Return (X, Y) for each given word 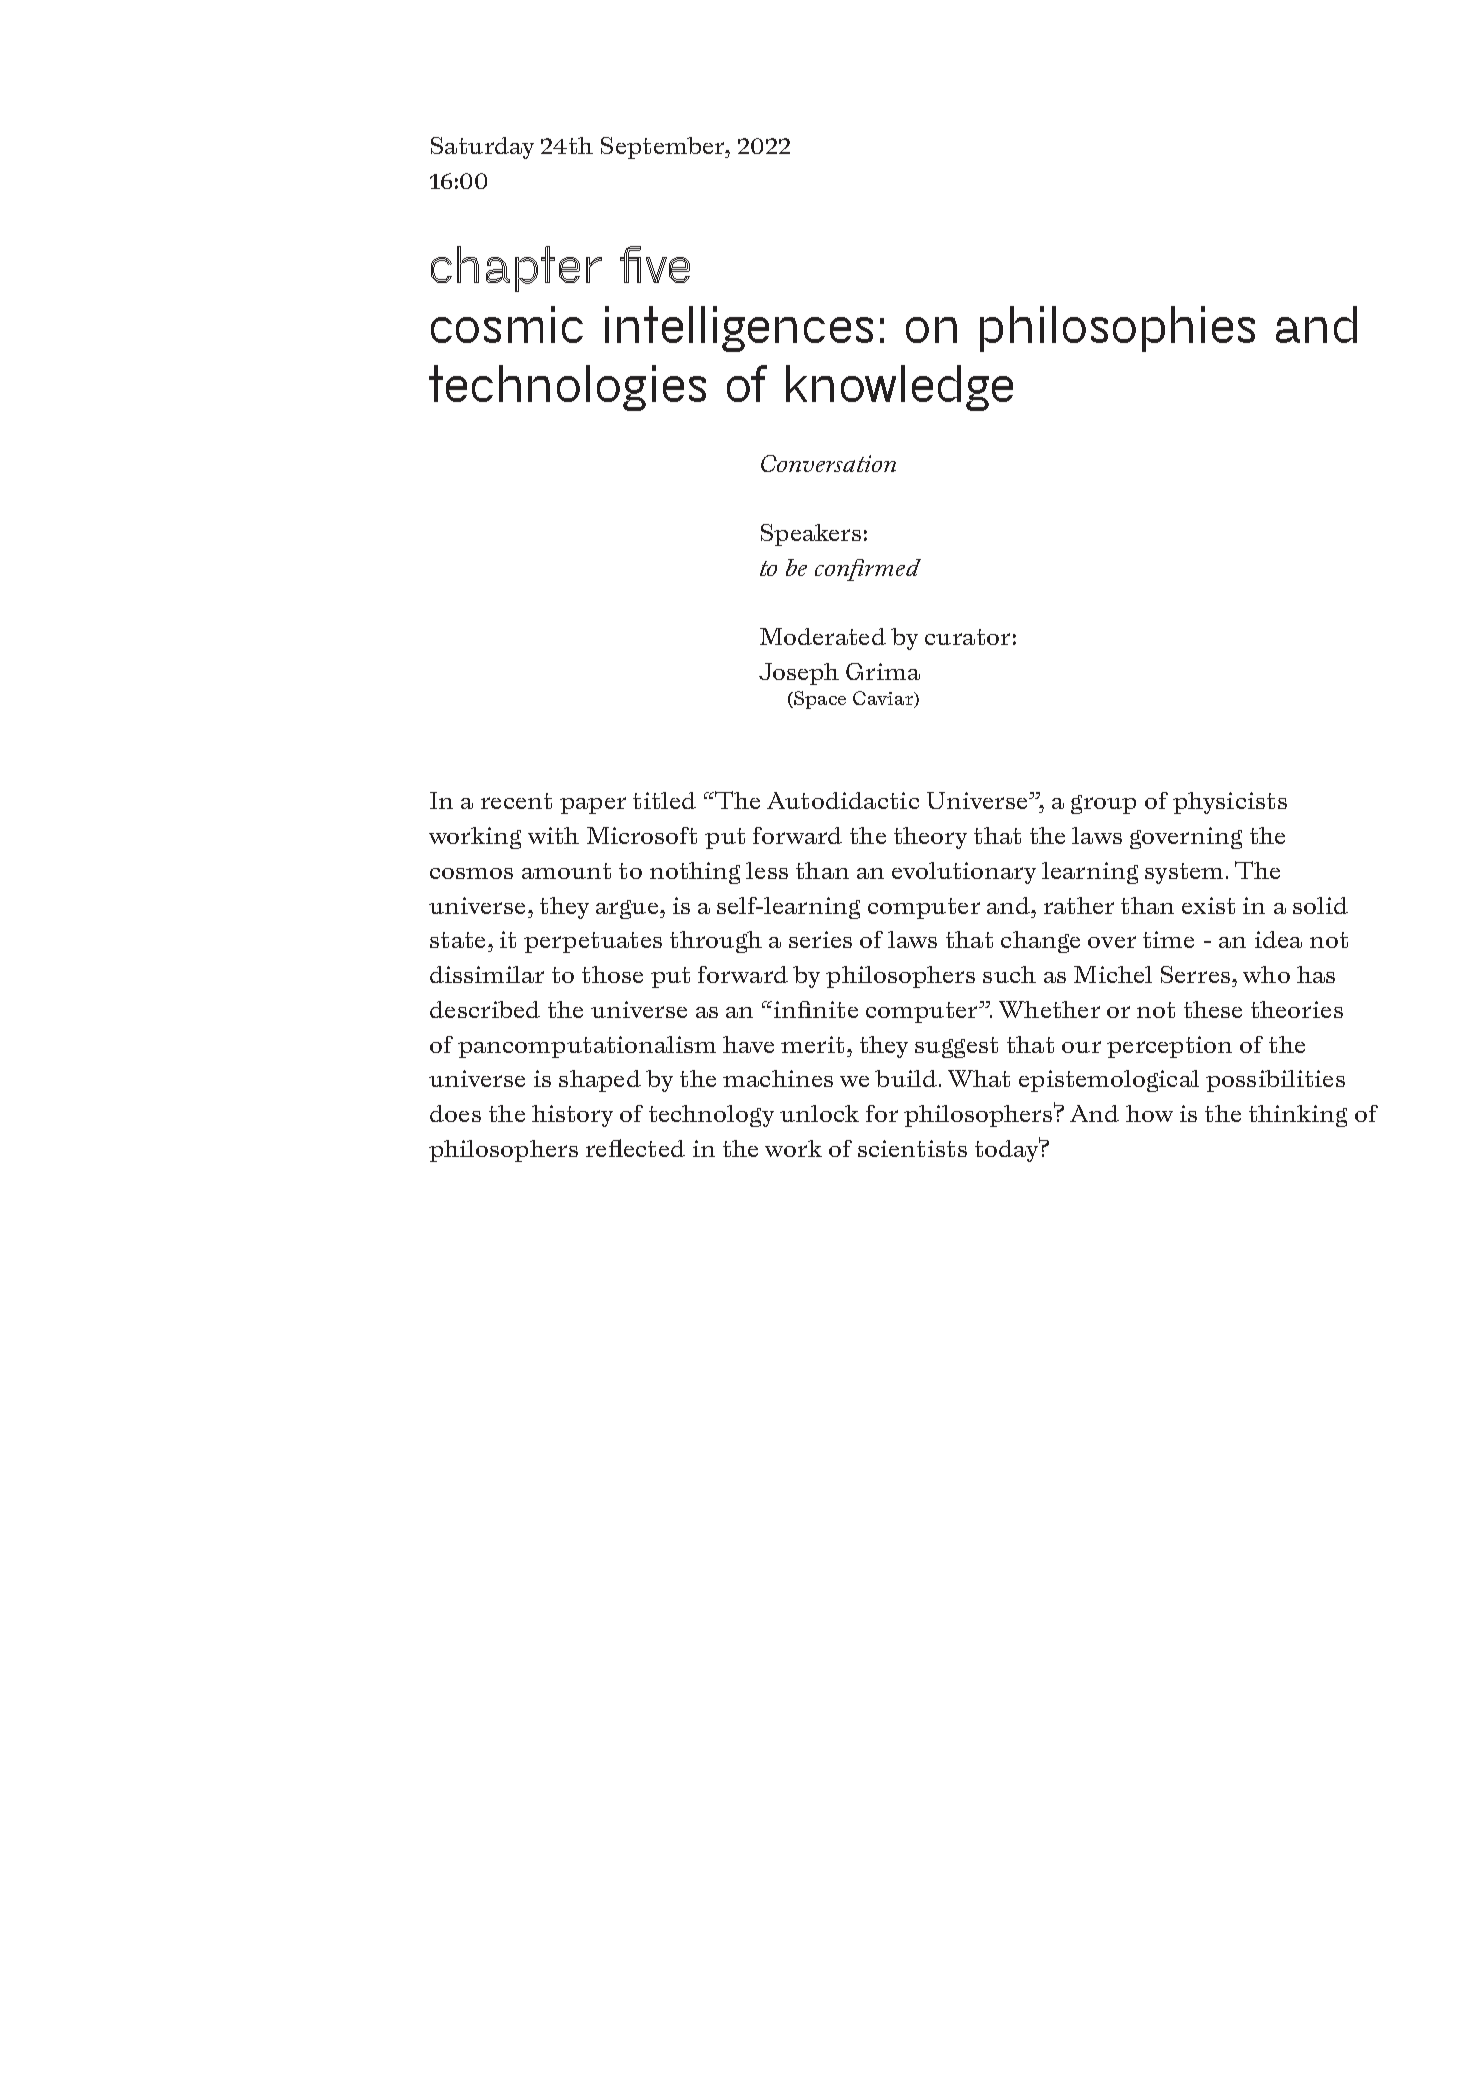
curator (967, 637)
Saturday (482, 148)
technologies (567, 388)
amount (566, 871)
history (572, 1116)
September (664, 148)
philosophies (1117, 329)
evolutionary (964, 873)
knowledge (899, 388)
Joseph (799, 674)
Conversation (828, 463)
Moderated (823, 636)
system (1184, 873)
